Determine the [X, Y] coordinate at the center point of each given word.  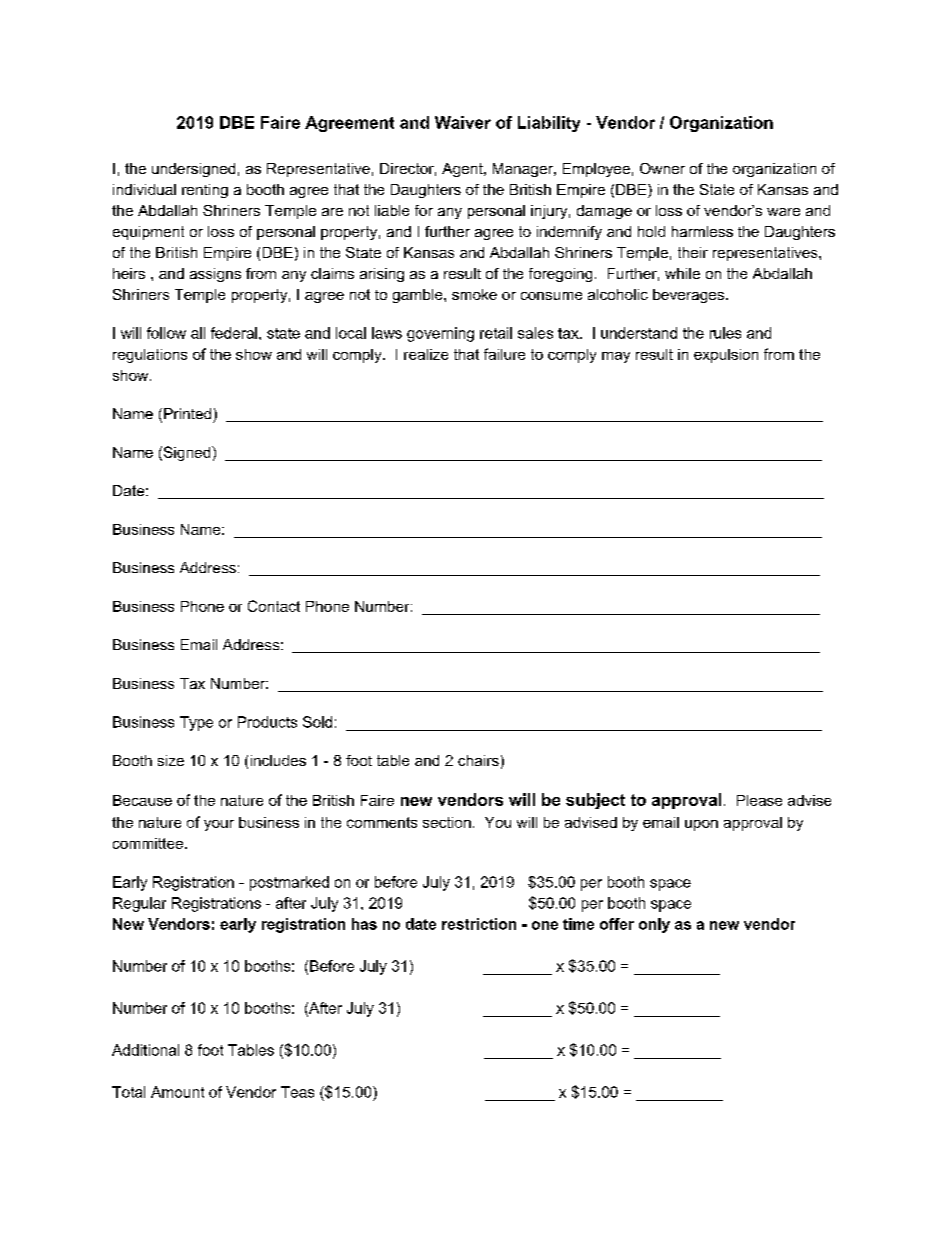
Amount [177, 1092]
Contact [274, 606]
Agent [463, 170]
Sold [317, 722]
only [654, 925]
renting [205, 191]
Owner [662, 168]
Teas [297, 1092]
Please [759, 800]
